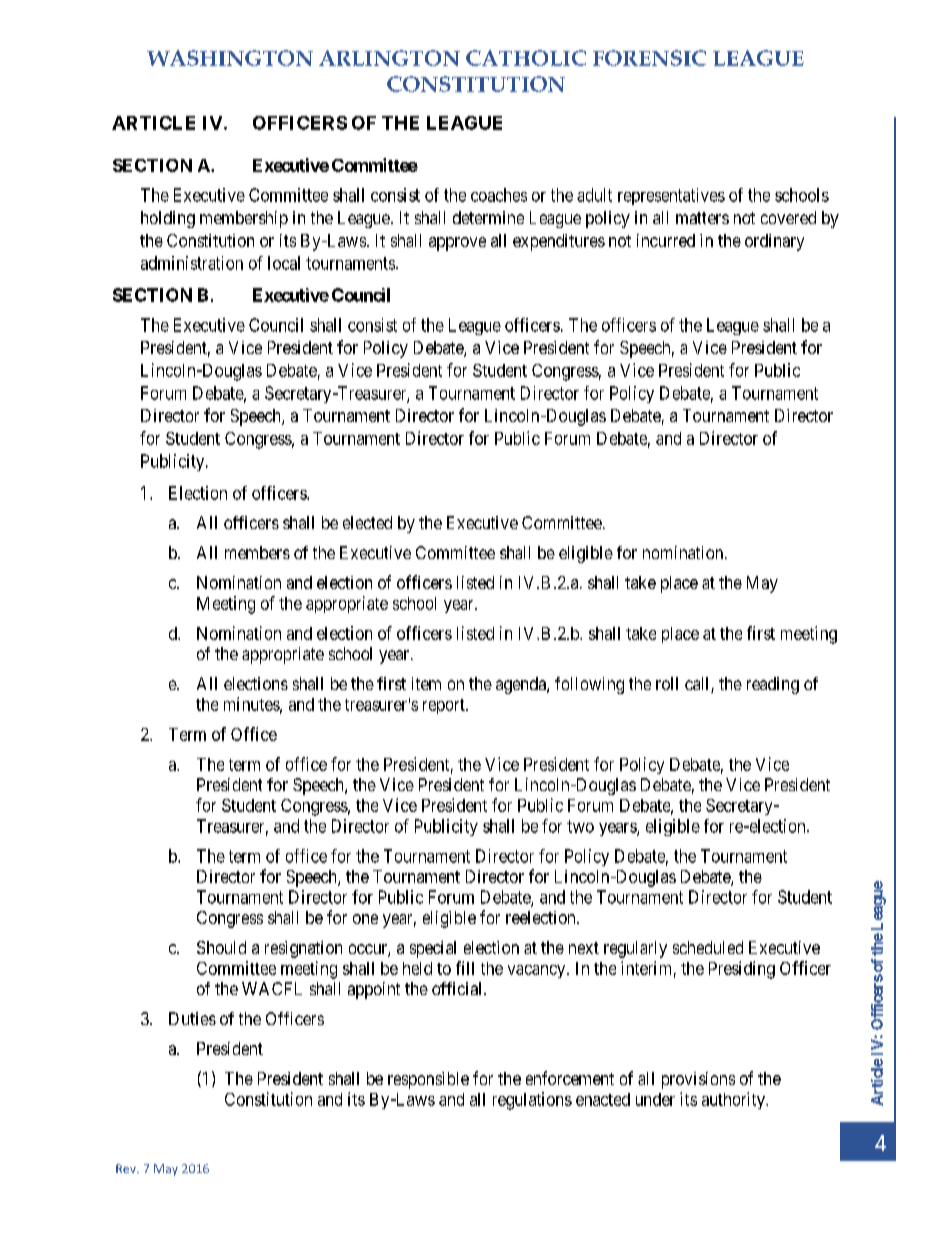 Image resolution: width=952 pixels, height=1233 pixels. Describe the element at coordinates (389, 58) in the screenshot. I see `ARLINGTON` at that location.
